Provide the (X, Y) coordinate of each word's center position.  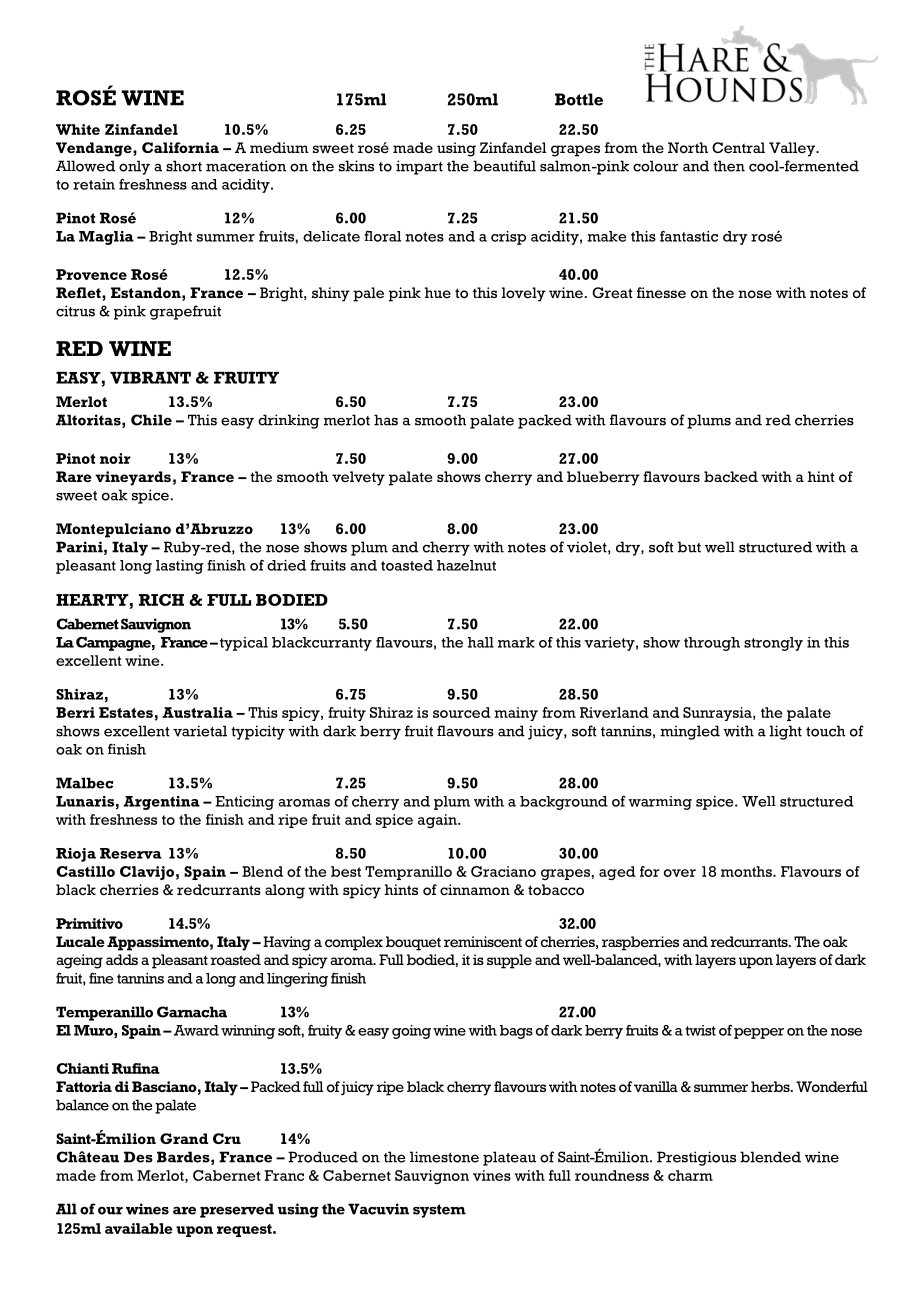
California (180, 147)
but (689, 547)
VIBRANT (150, 378)
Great (612, 293)
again (438, 821)
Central (738, 147)
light (786, 732)
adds (122, 959)
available (139, 1228)
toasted (407, 565)
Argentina (161, 803)
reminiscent (483, 941)
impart (419, 167)
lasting (179, 567)
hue (438, 292)
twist (700, 1030)
